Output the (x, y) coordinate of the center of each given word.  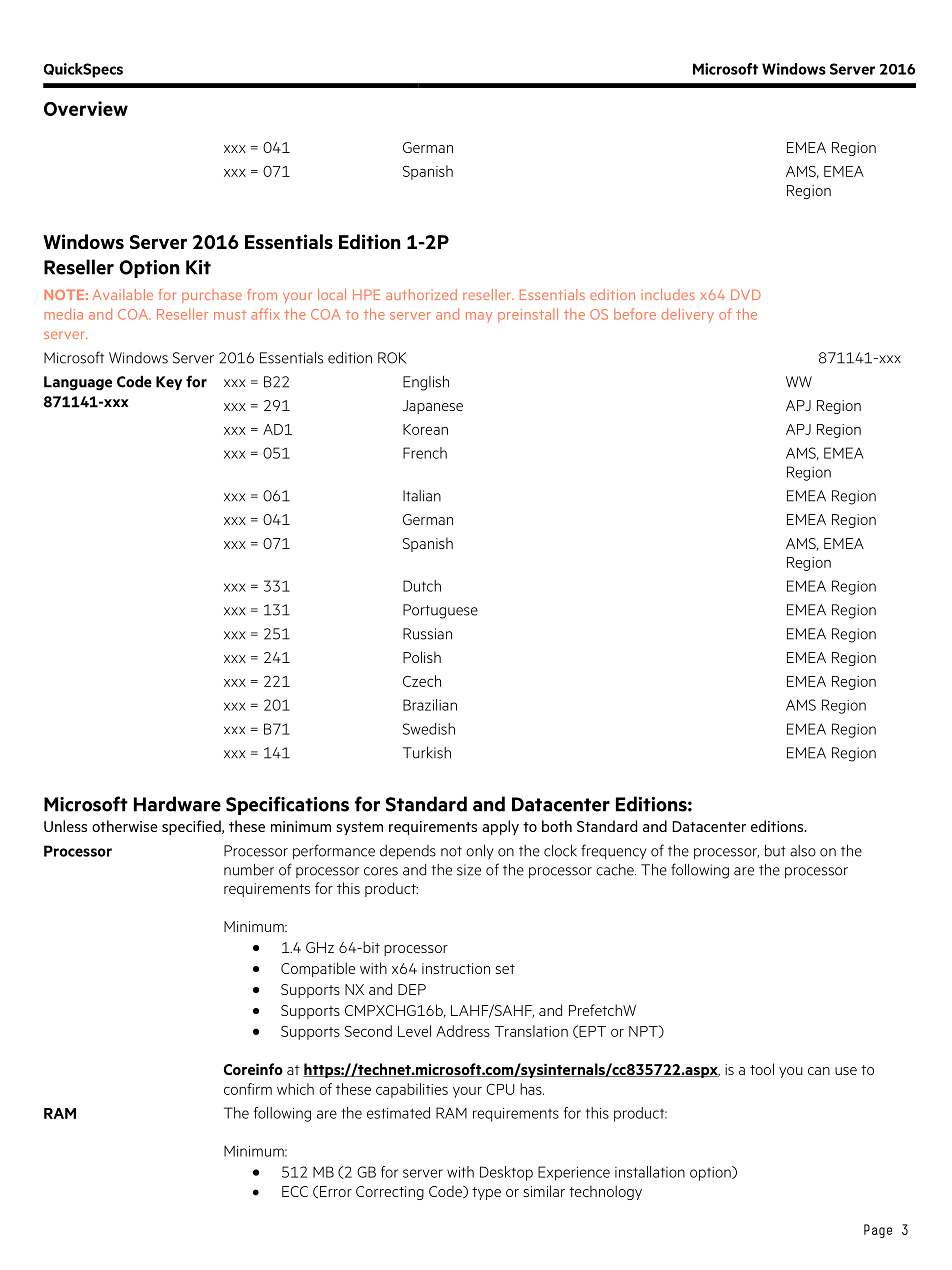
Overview (86, 108)
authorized (421, 294)
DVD (746, 294)
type (486, 1193)
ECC (295, 1191)
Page (878, 1231)
